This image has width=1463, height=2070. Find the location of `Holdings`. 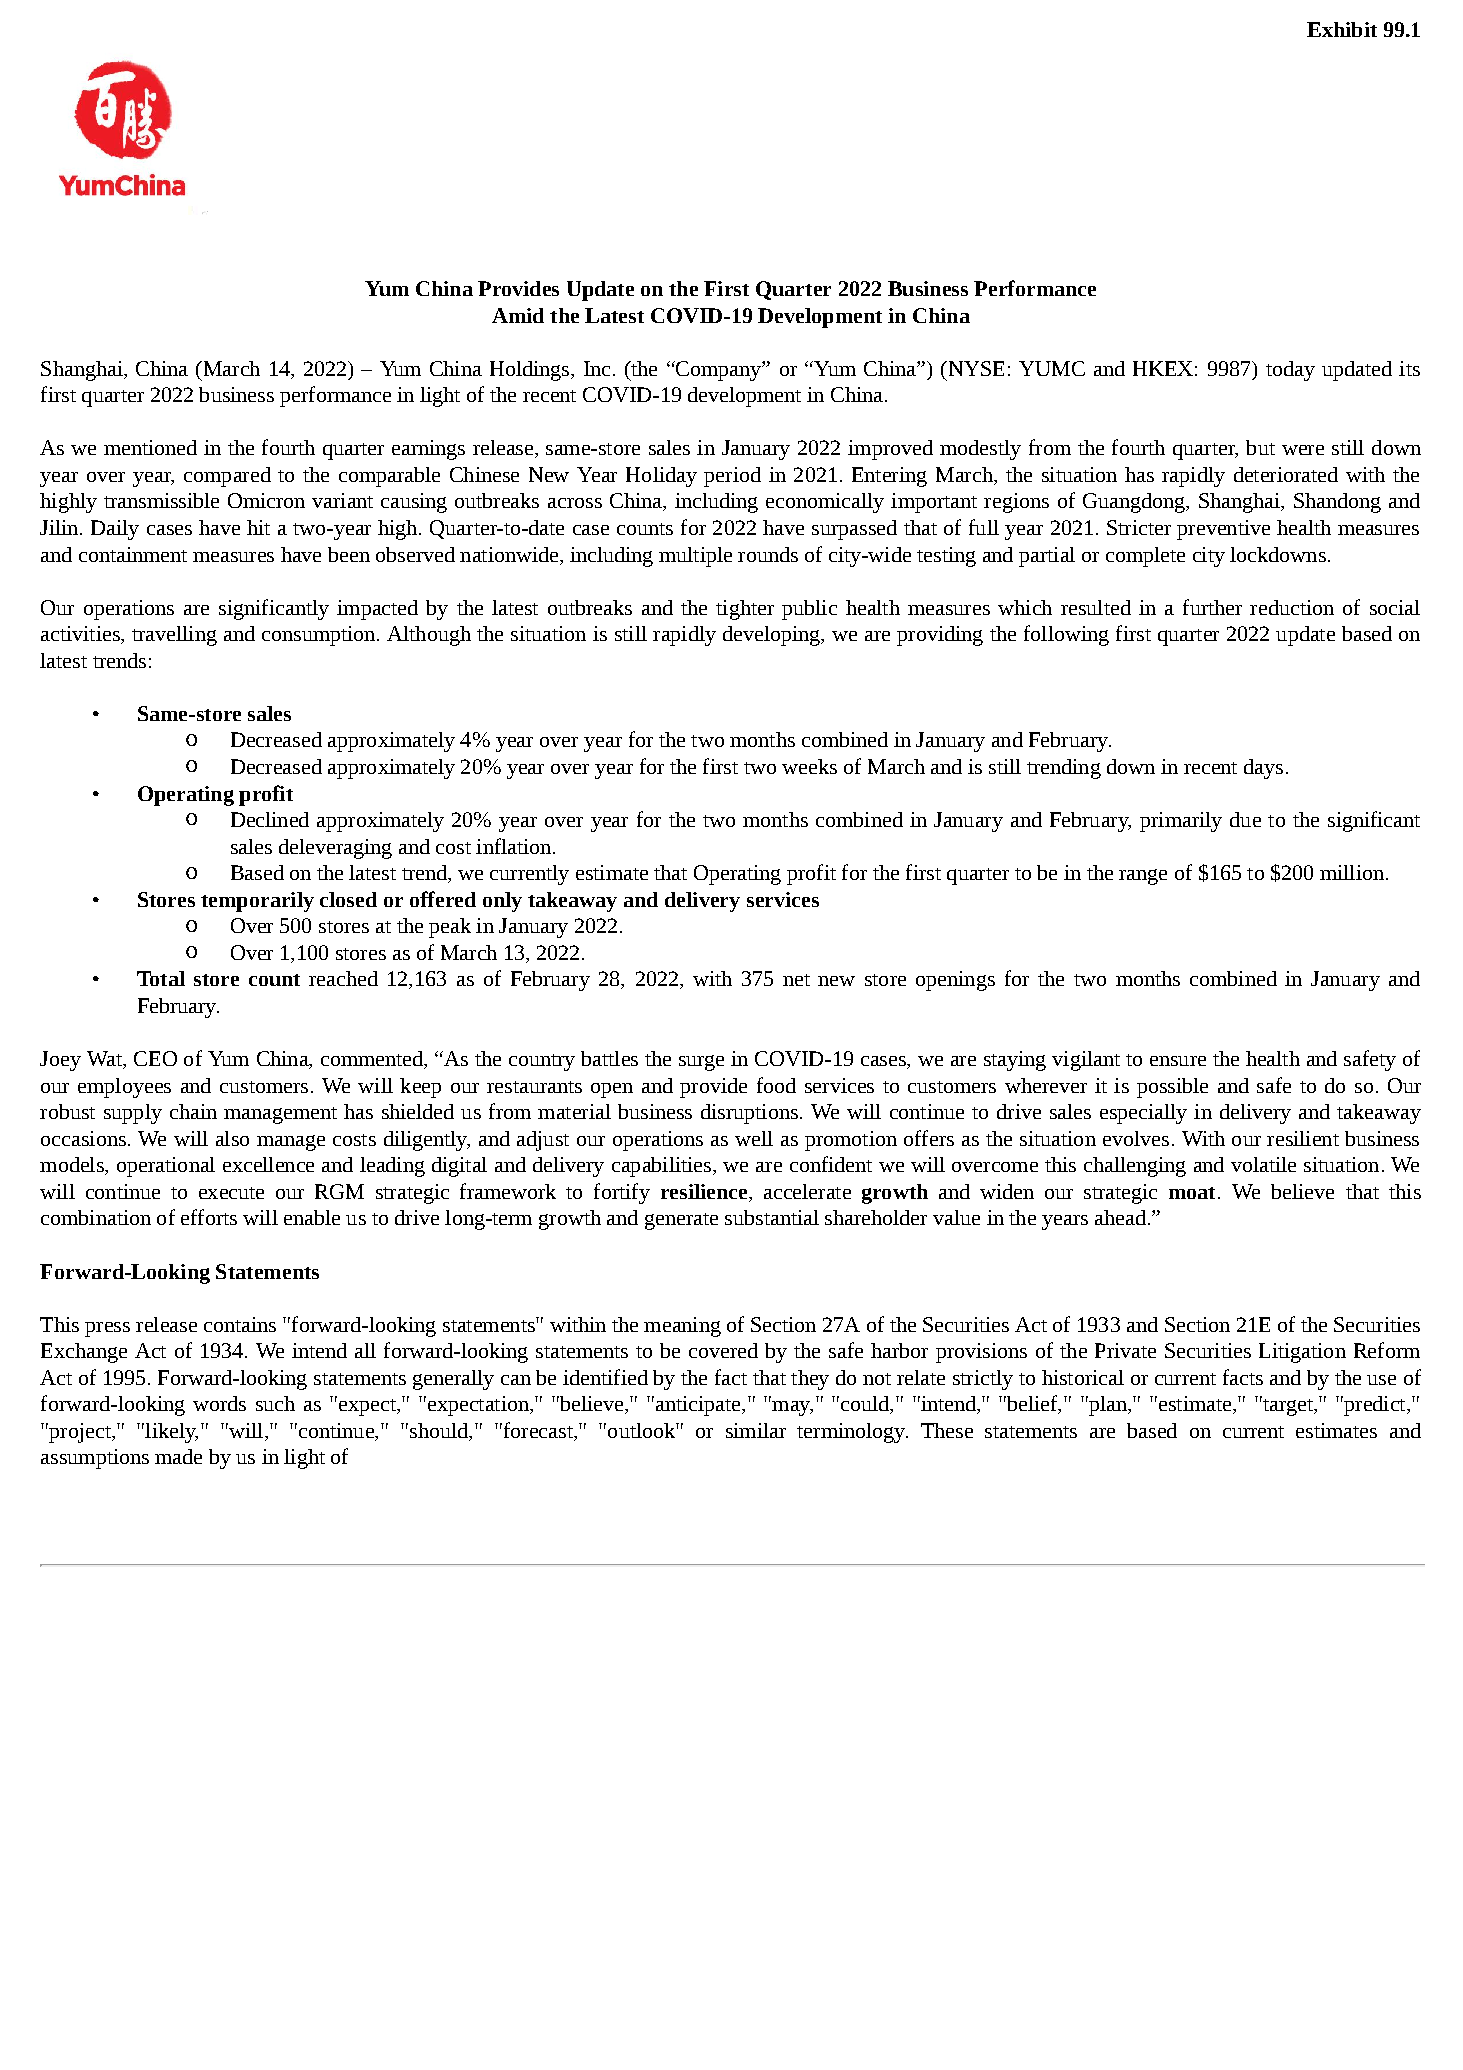

Holdings is located at coordinates (531, 371).
